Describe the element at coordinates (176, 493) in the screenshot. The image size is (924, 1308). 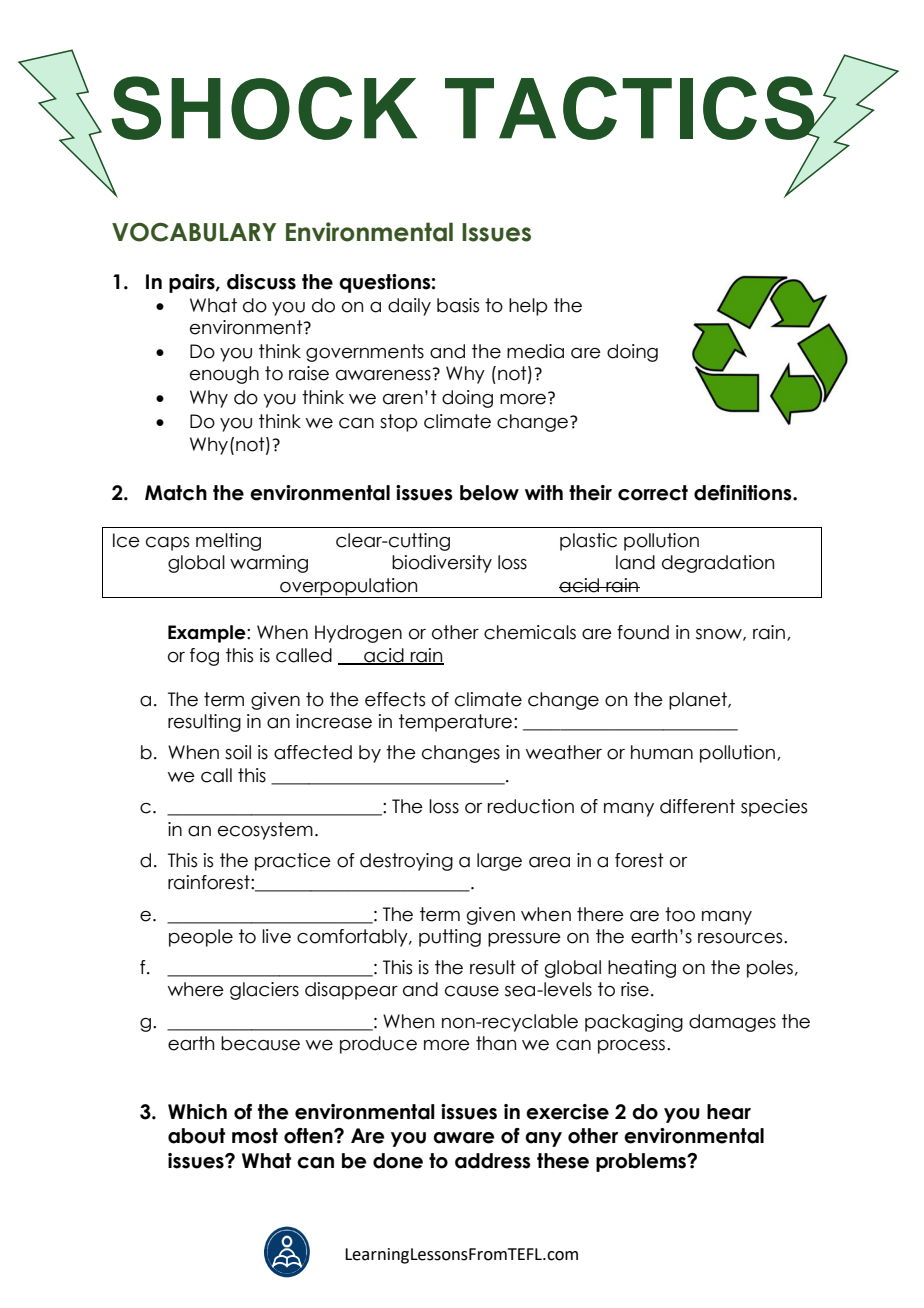
I see `Match` at that location.
